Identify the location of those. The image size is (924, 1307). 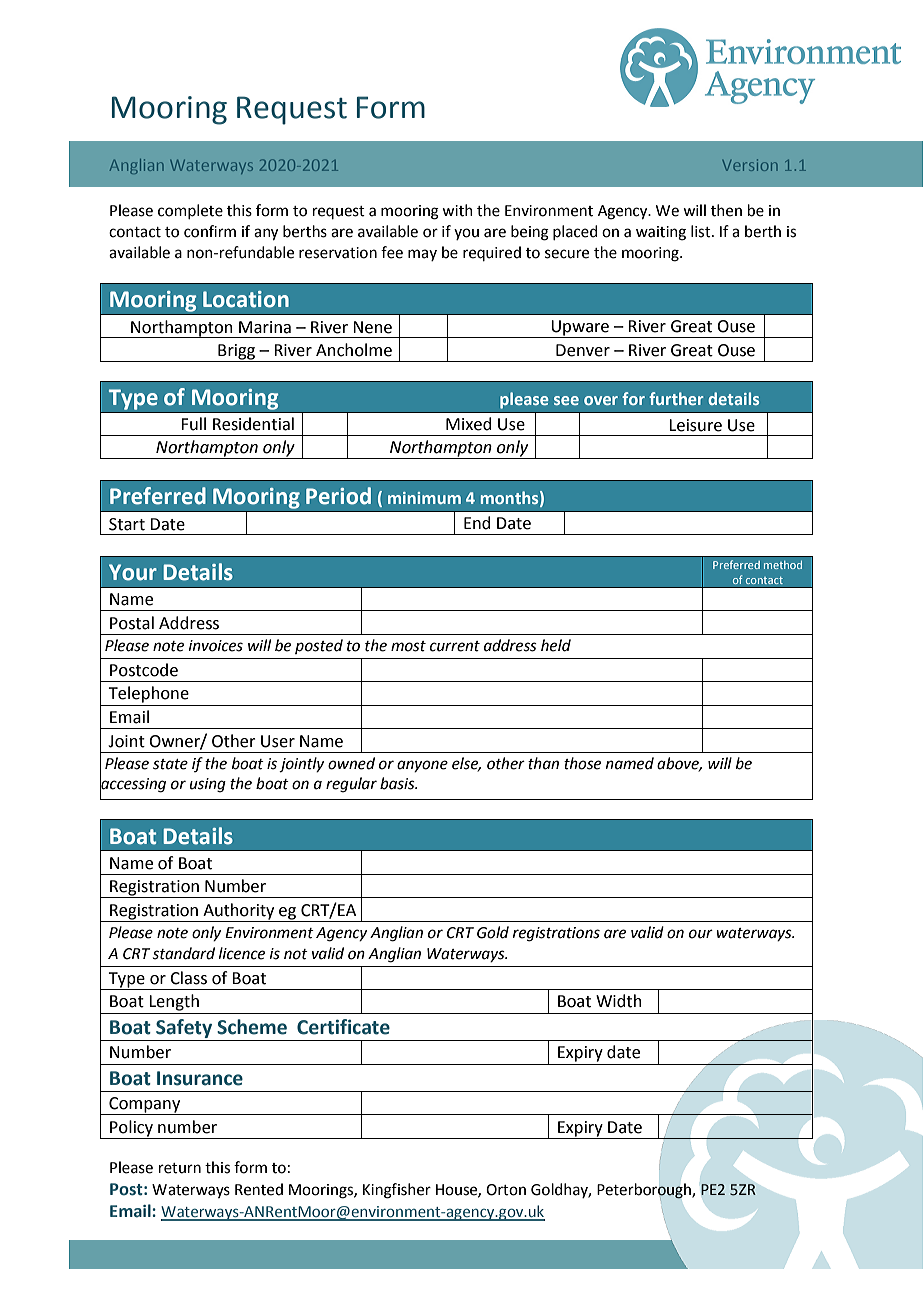
(582, 763).
